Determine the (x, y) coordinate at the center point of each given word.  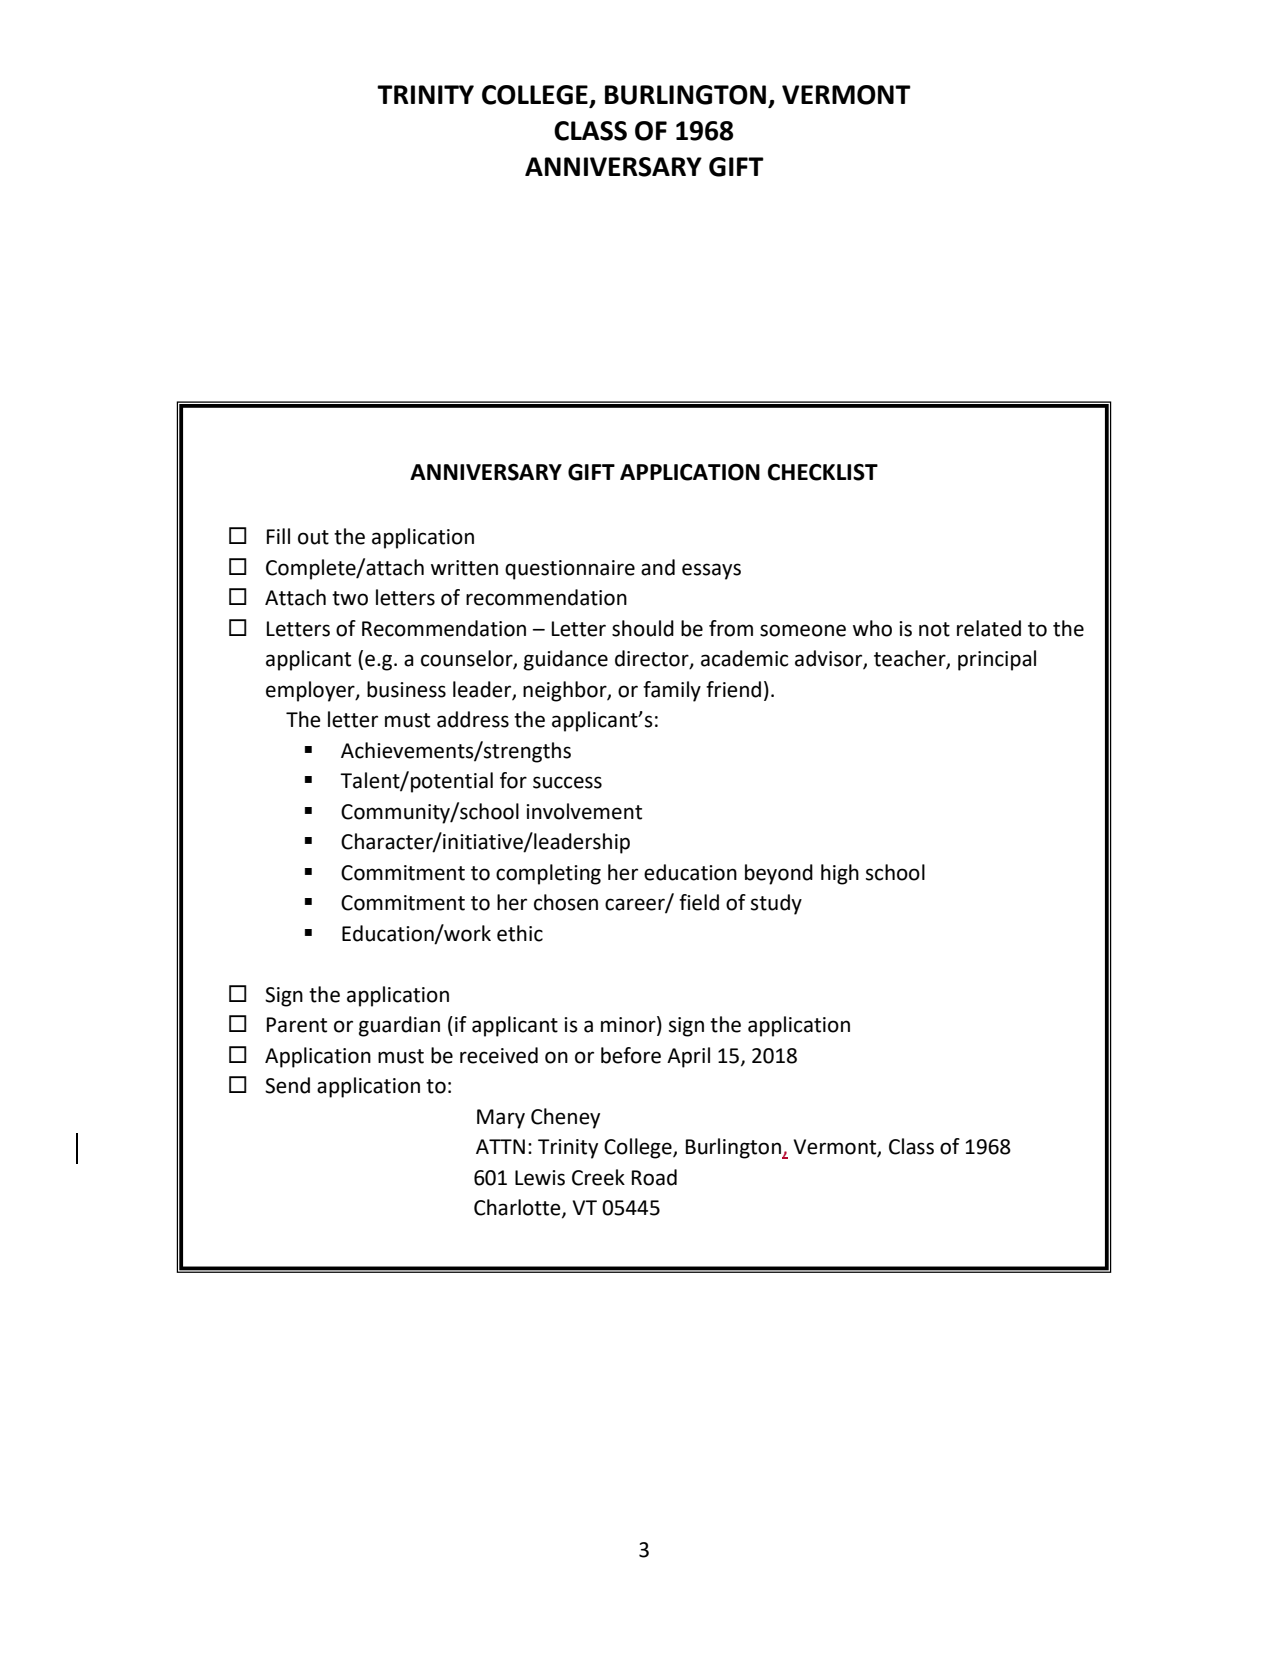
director (653, 659)
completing (548, 874)
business (406, 689)
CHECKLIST (823, 472)
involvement (584, 811)
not (934, 629)
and (658, 567)
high (840, 874)
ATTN (500, 1146)
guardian (399, 1026)
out (313, 537)
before (631, 1055)
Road (654, 1177)
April (688, 1057)
